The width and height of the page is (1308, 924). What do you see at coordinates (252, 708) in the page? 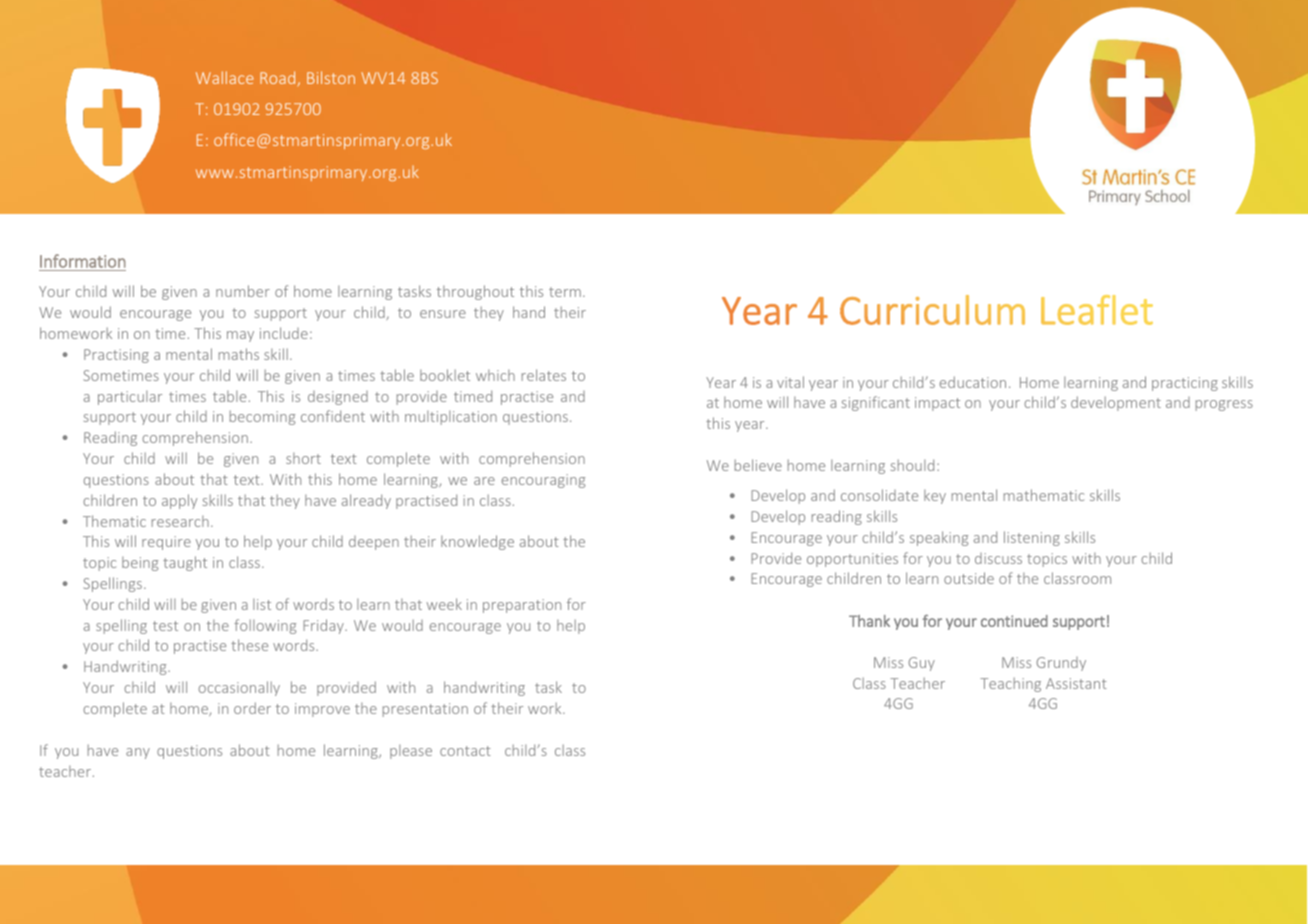
I see `order` at bounding box center [252, 708].
